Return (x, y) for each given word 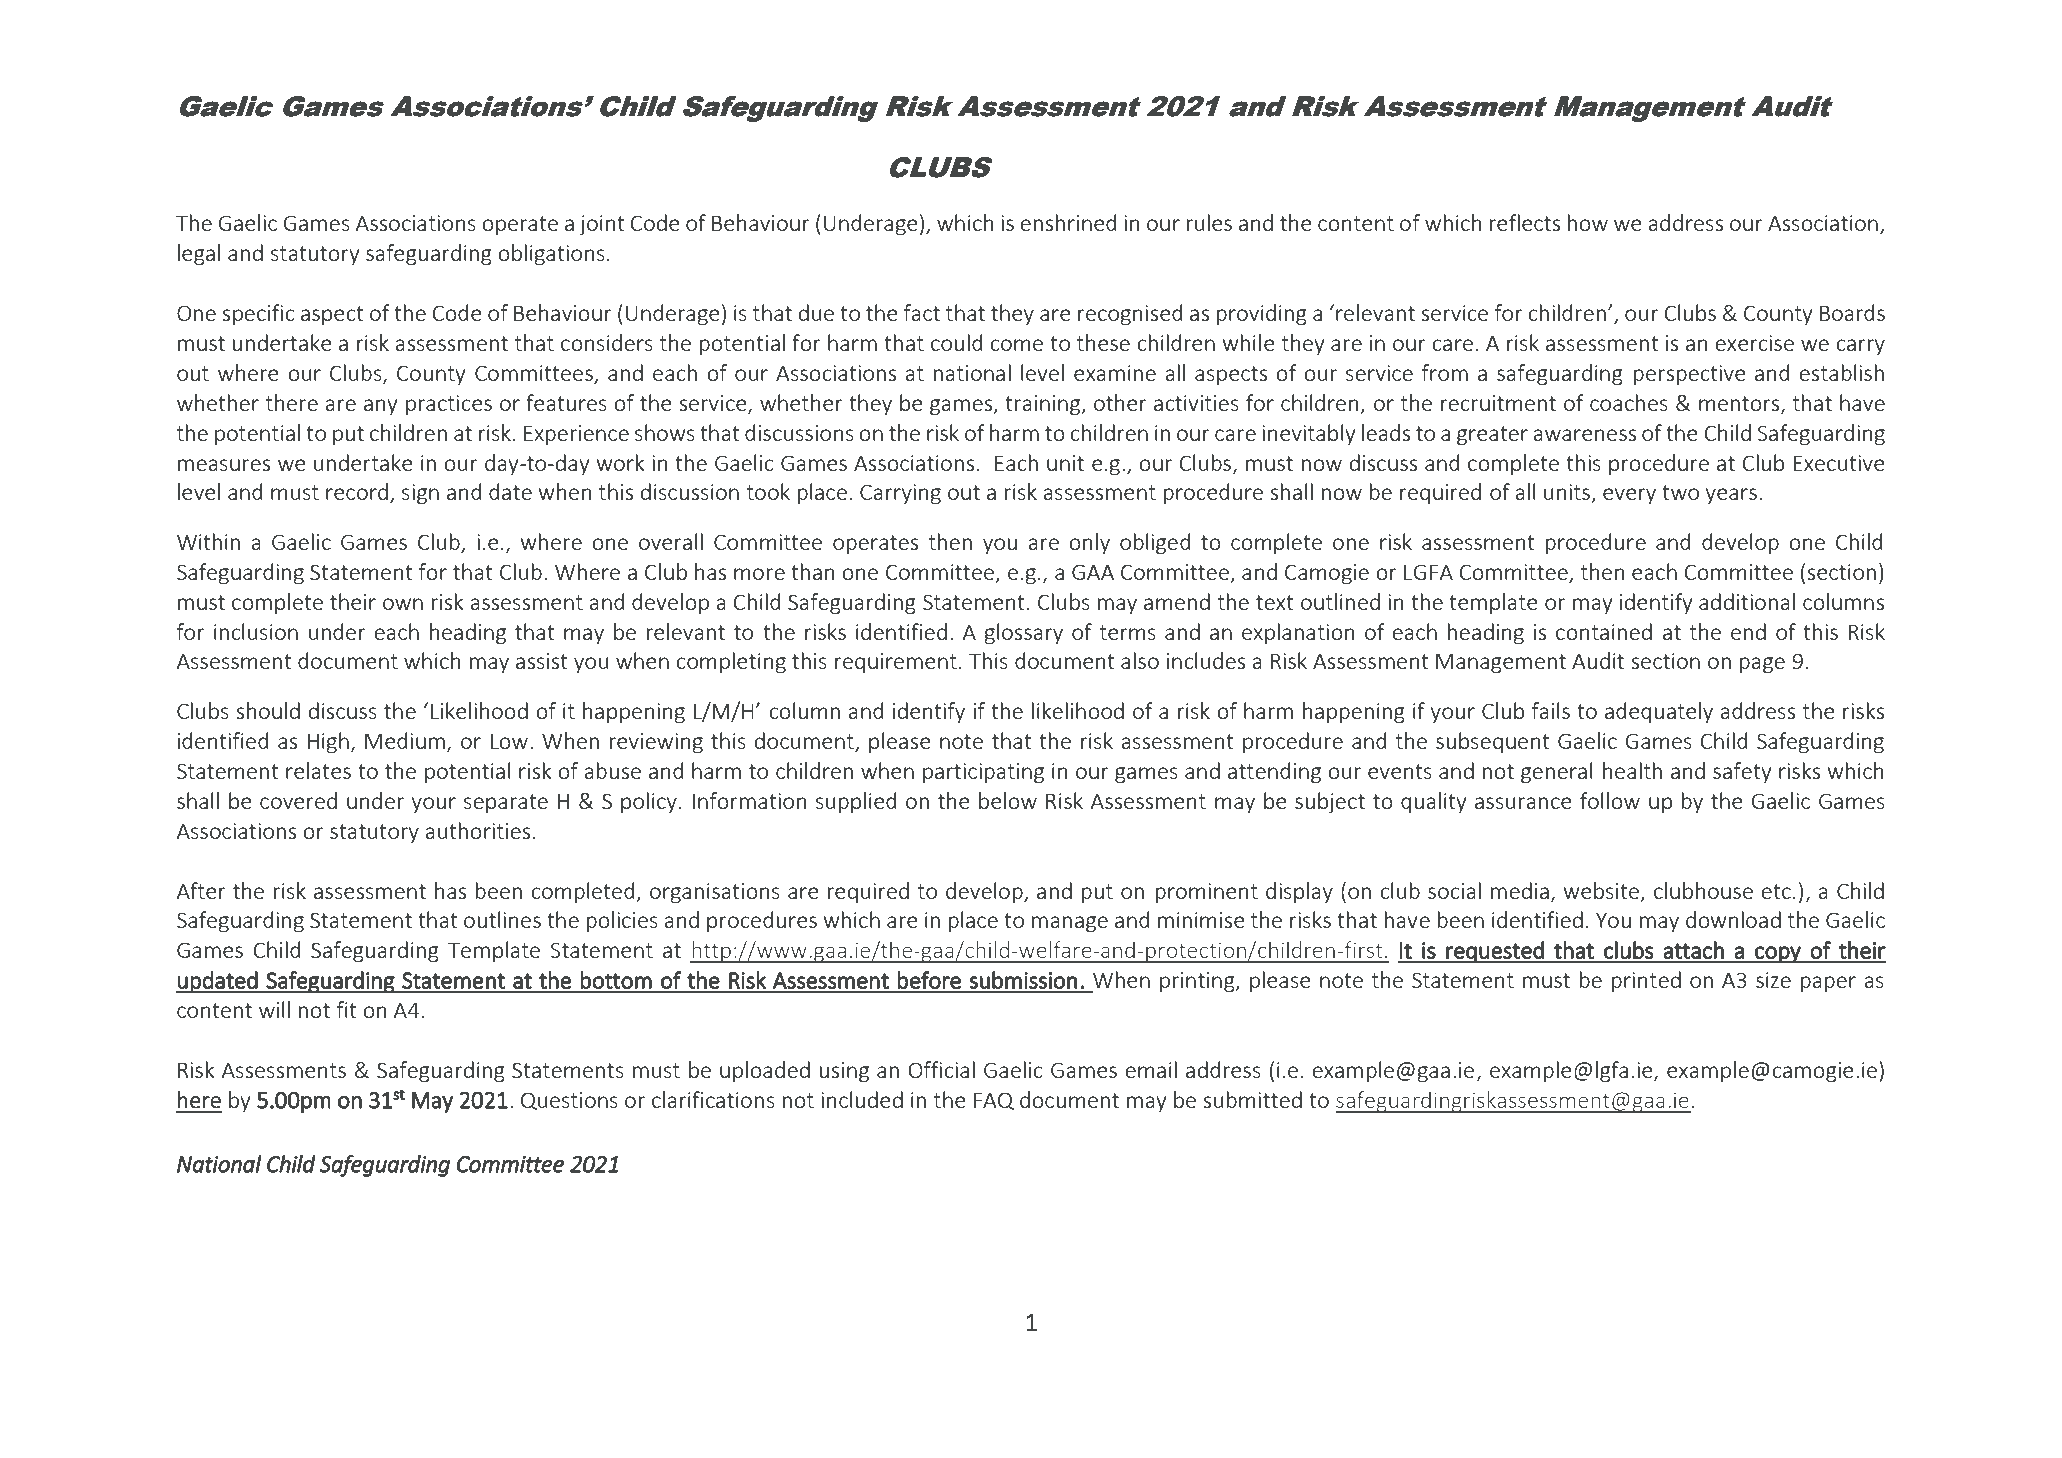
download (1733, 919)
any (380, 407)
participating (983, 773)
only (1089, 543)
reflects (1525, 222)
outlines (502, 919)
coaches (1629, 402)
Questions (569, 1101)
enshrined (1068, 222)
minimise (1201, 920)
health (1632, 770)
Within (208, 541)
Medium (405, 740)
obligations (551, 255)
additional (1747, 601)
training (1044, 405)
